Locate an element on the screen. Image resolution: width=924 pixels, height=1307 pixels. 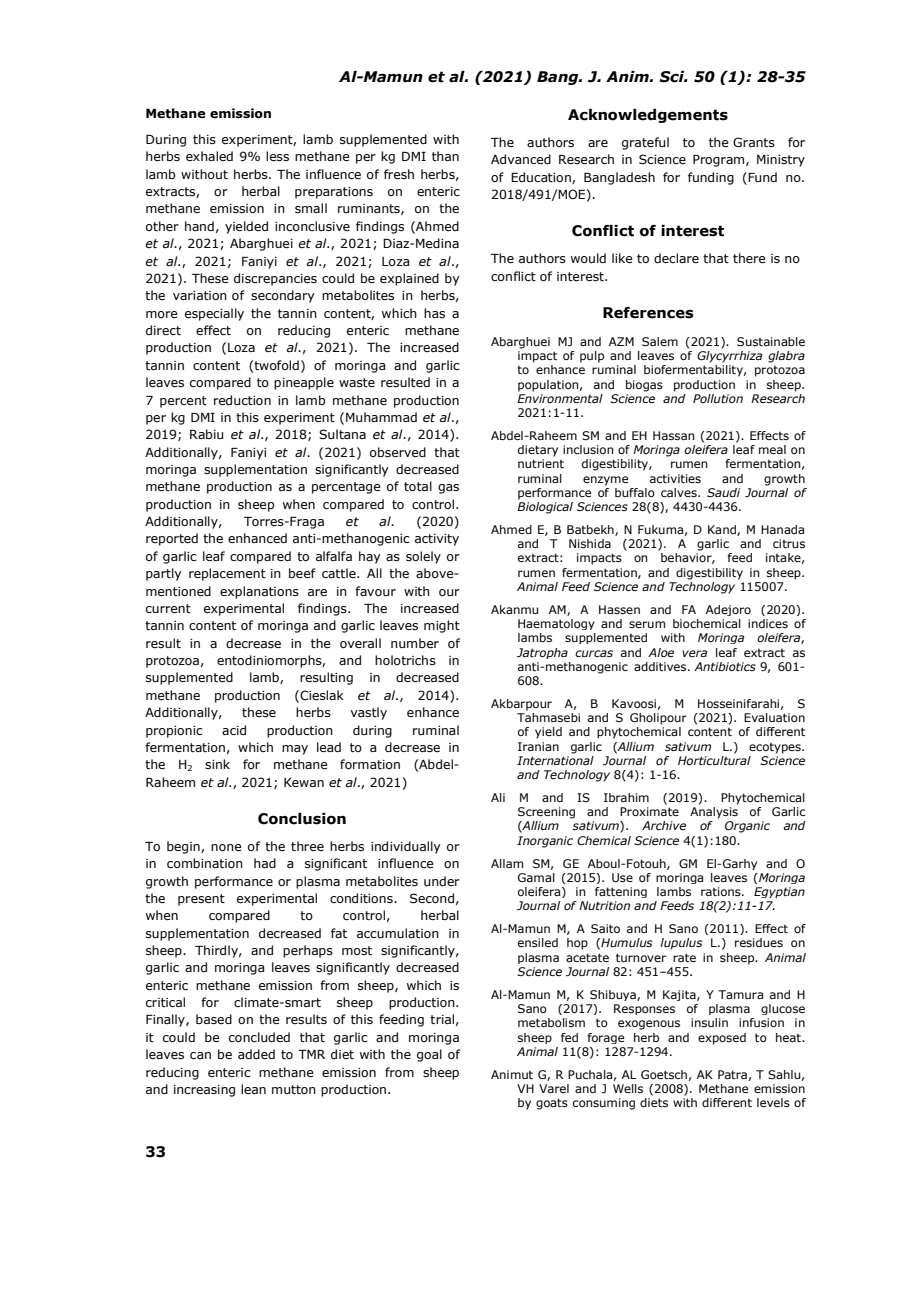
goal is located at coordinates (429, 1055).
